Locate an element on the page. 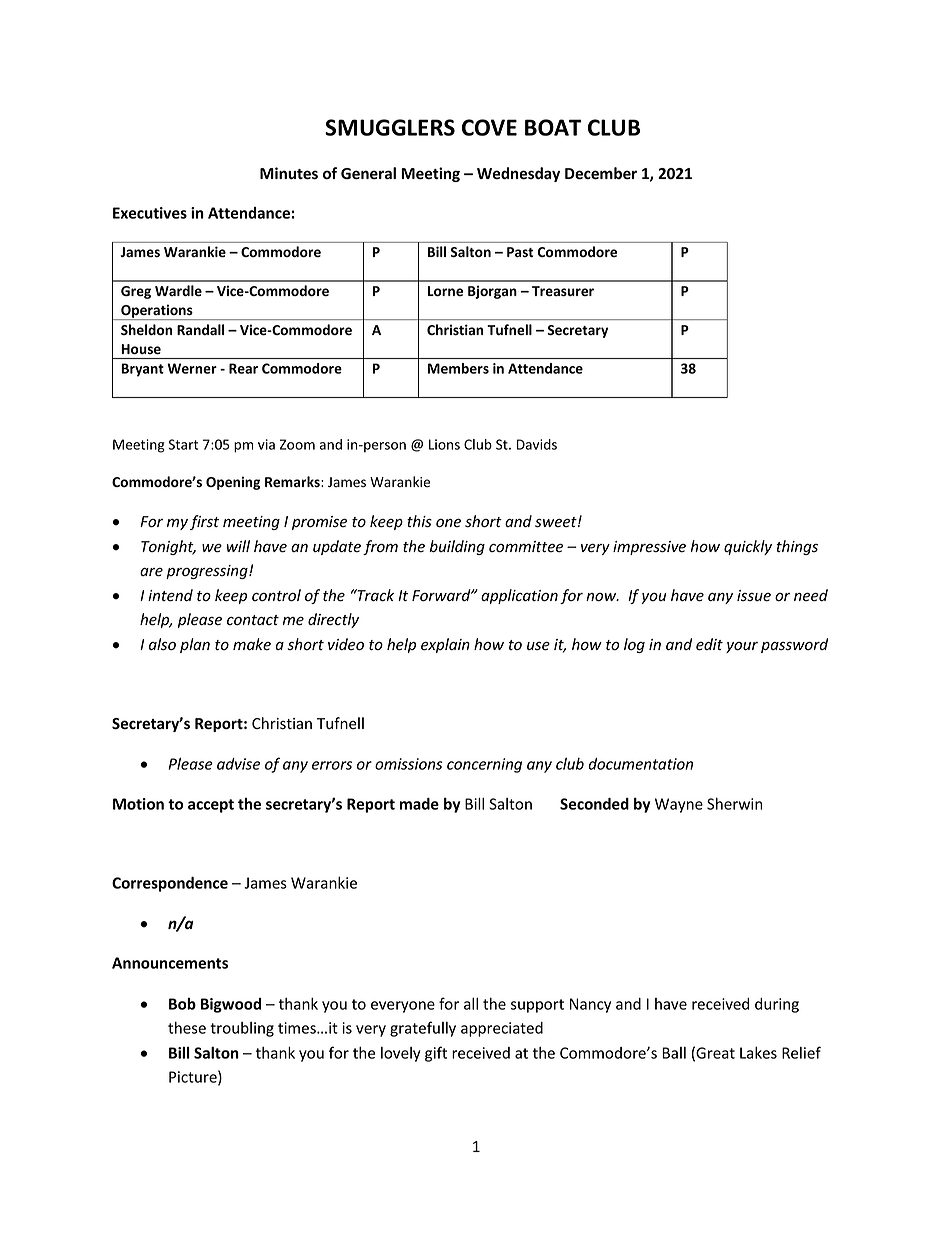 This document has height=1233, width=952. plan is located at coordinates (195, 645).
